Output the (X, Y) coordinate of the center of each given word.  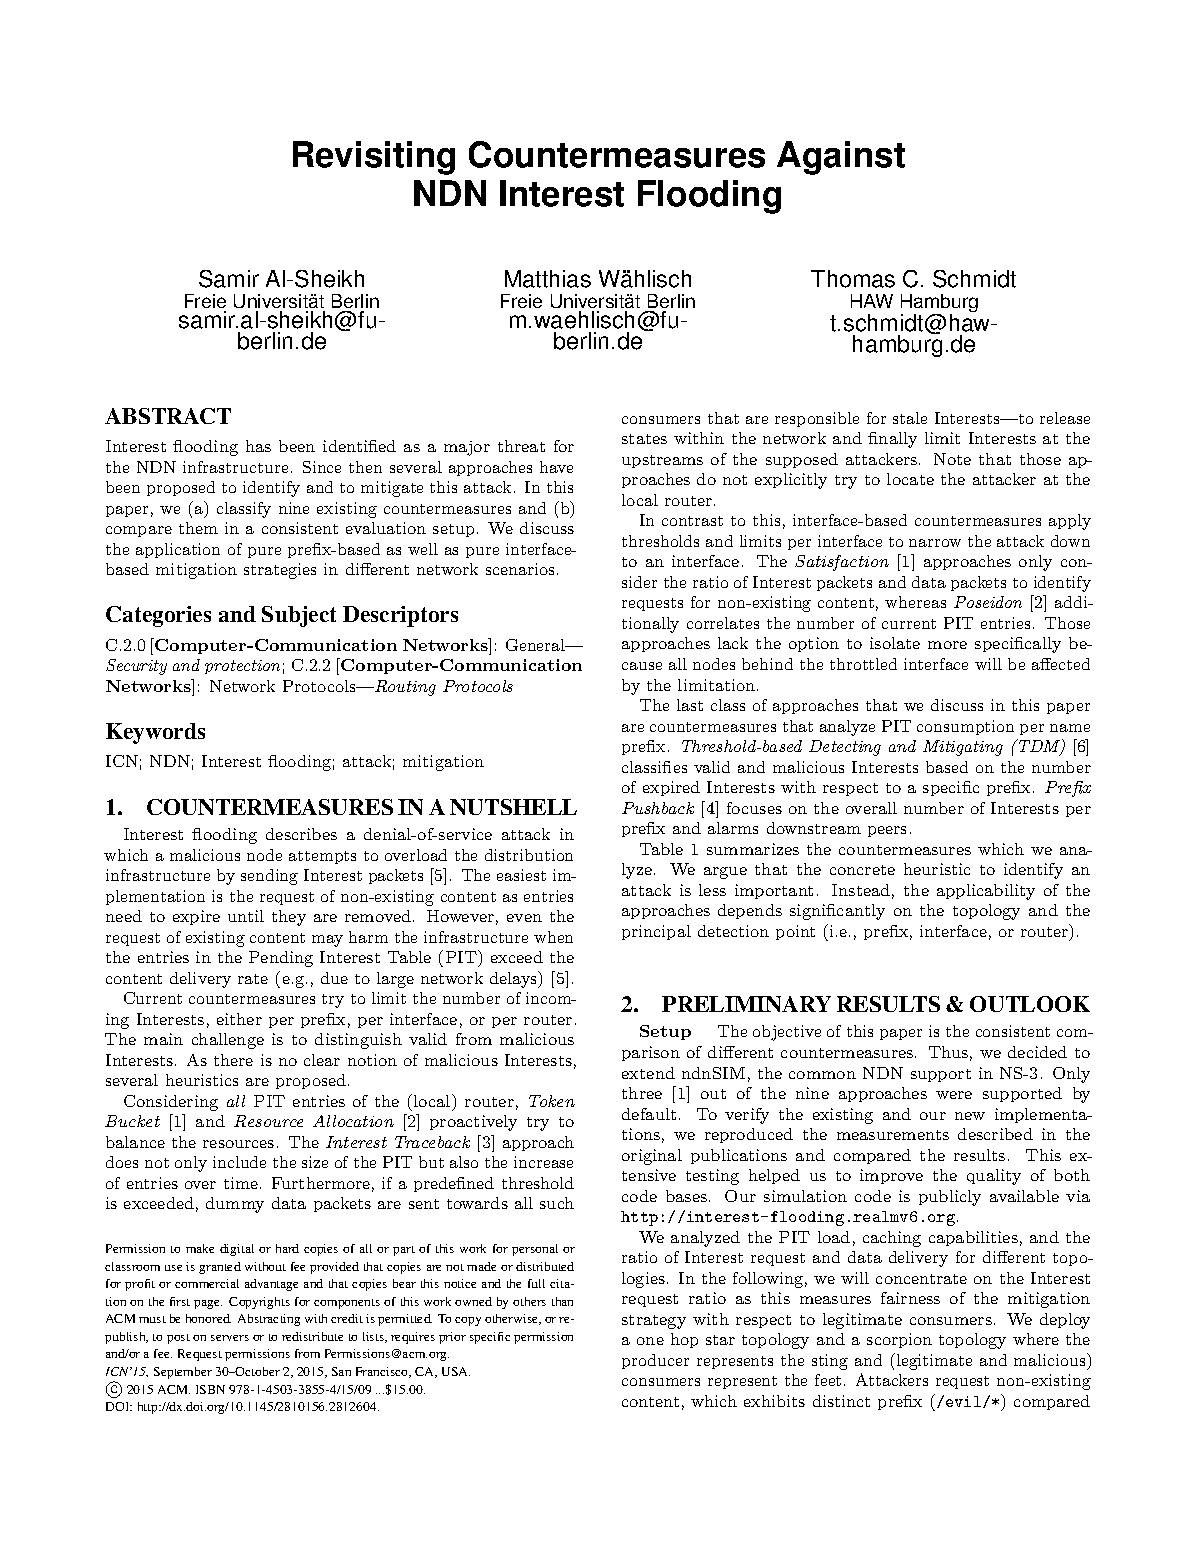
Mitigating (963, 748)
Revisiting (374, 158)
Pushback (658, 808)
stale (910, 418)
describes (301, 834)
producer (655, 1361)
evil (965, 1402)
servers (230, 1338)
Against (841, 158)
